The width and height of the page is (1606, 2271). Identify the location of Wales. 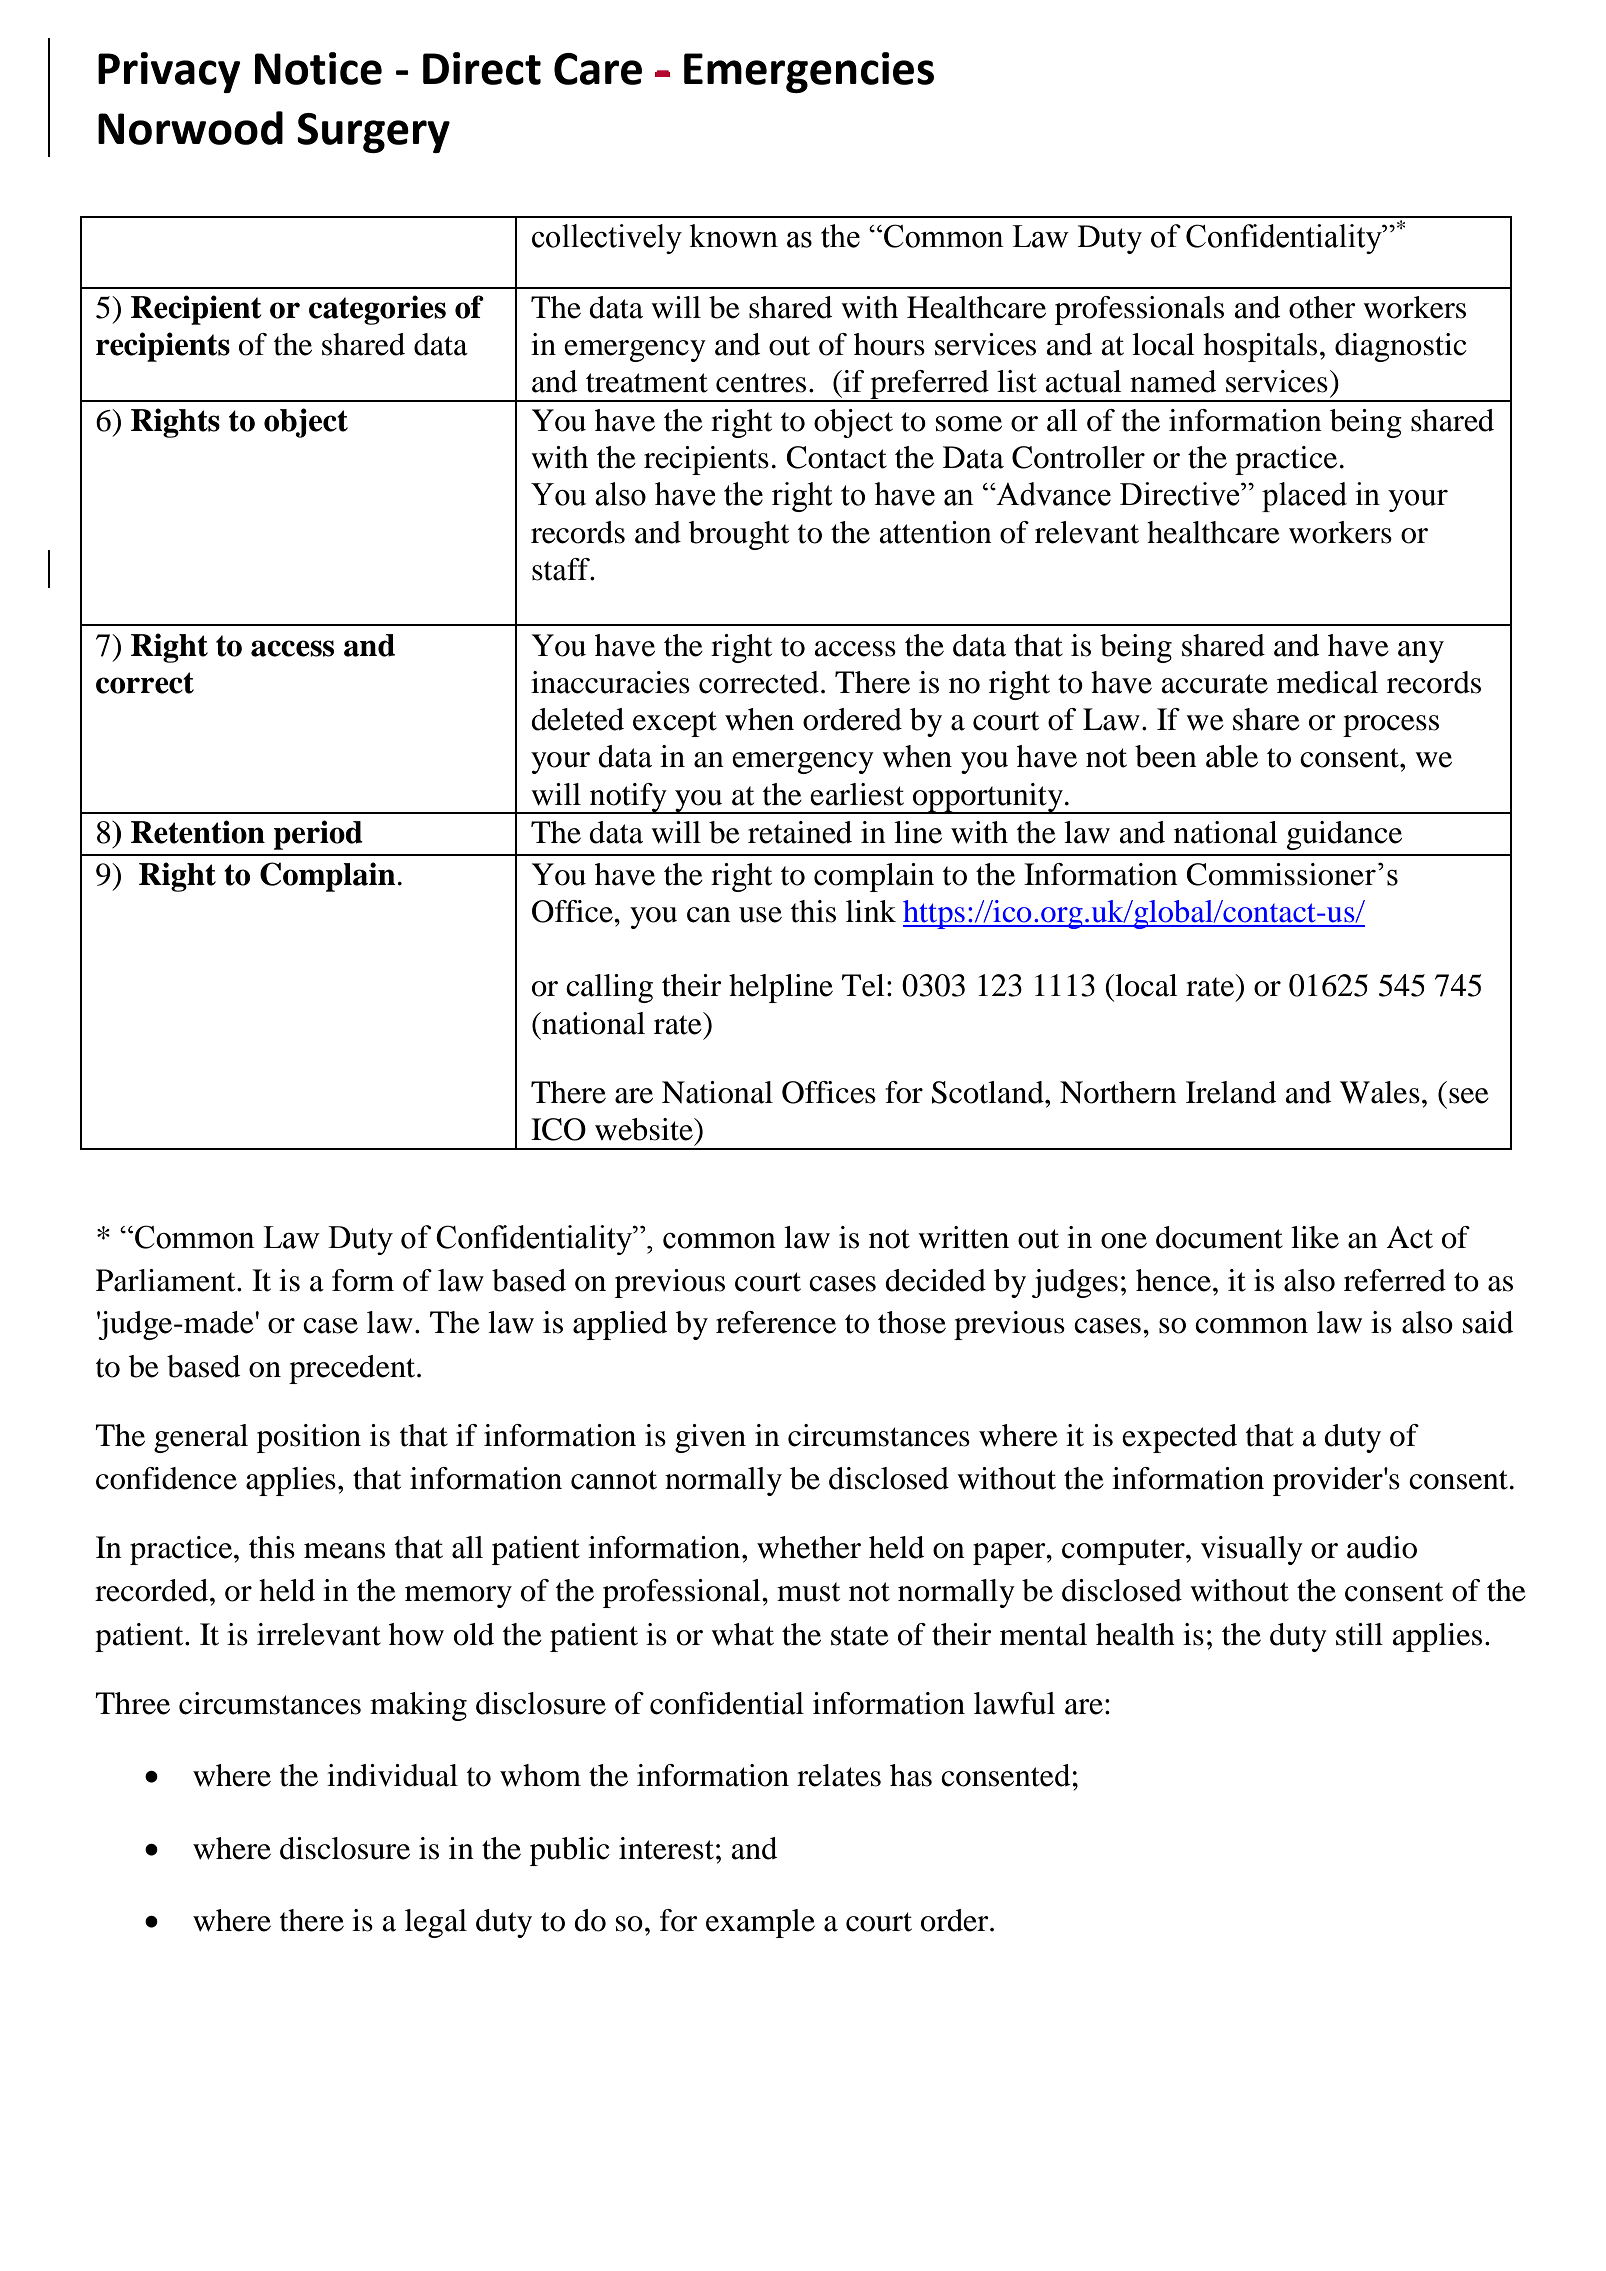
(1380, 1092).
